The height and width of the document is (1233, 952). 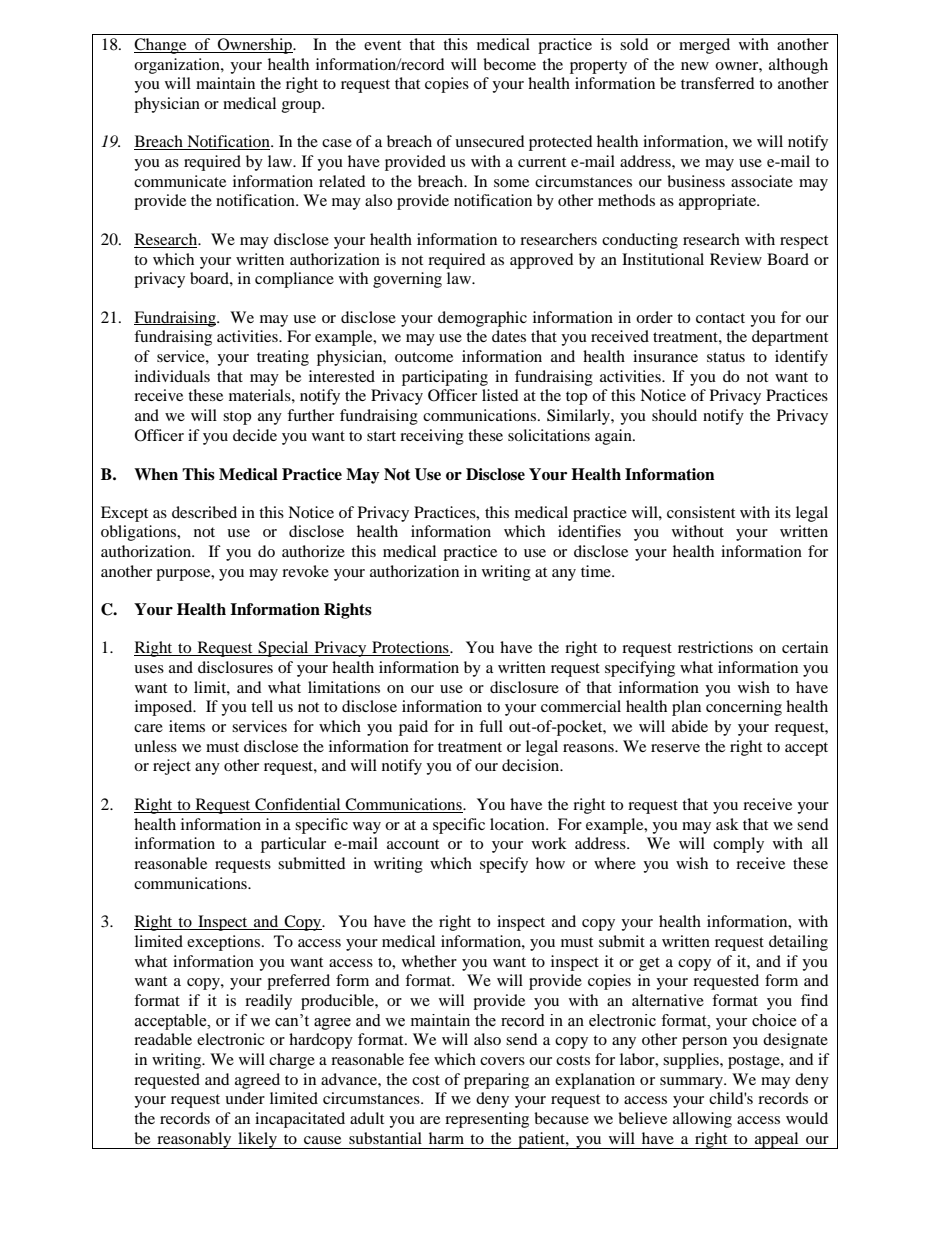 What do you see at coordinates (178, 66) in the document?
I see `organization` at bounding box center [178, 66].
